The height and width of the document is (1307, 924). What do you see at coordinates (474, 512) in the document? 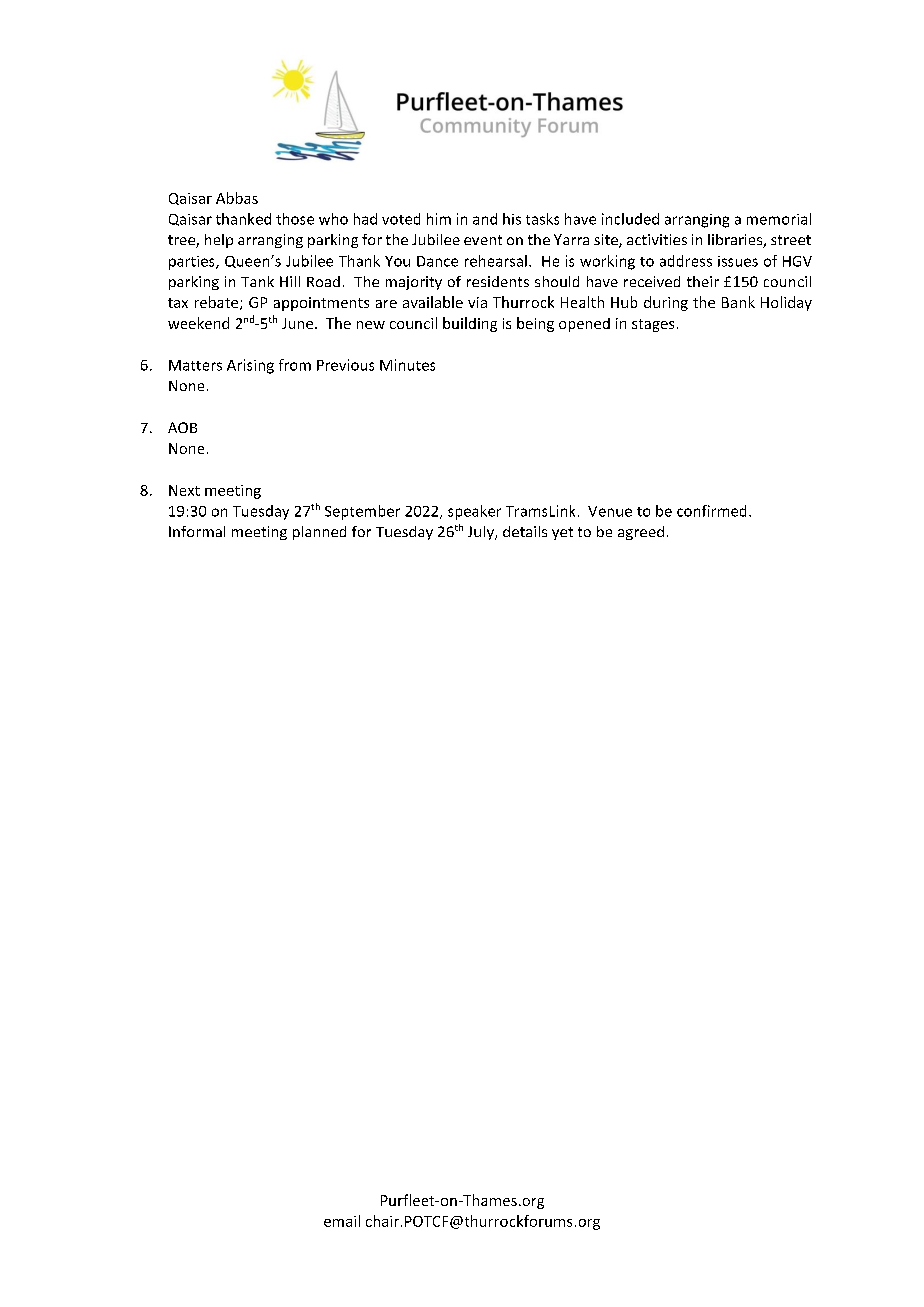
I see `speaker` at bounding box center [474, 512].
